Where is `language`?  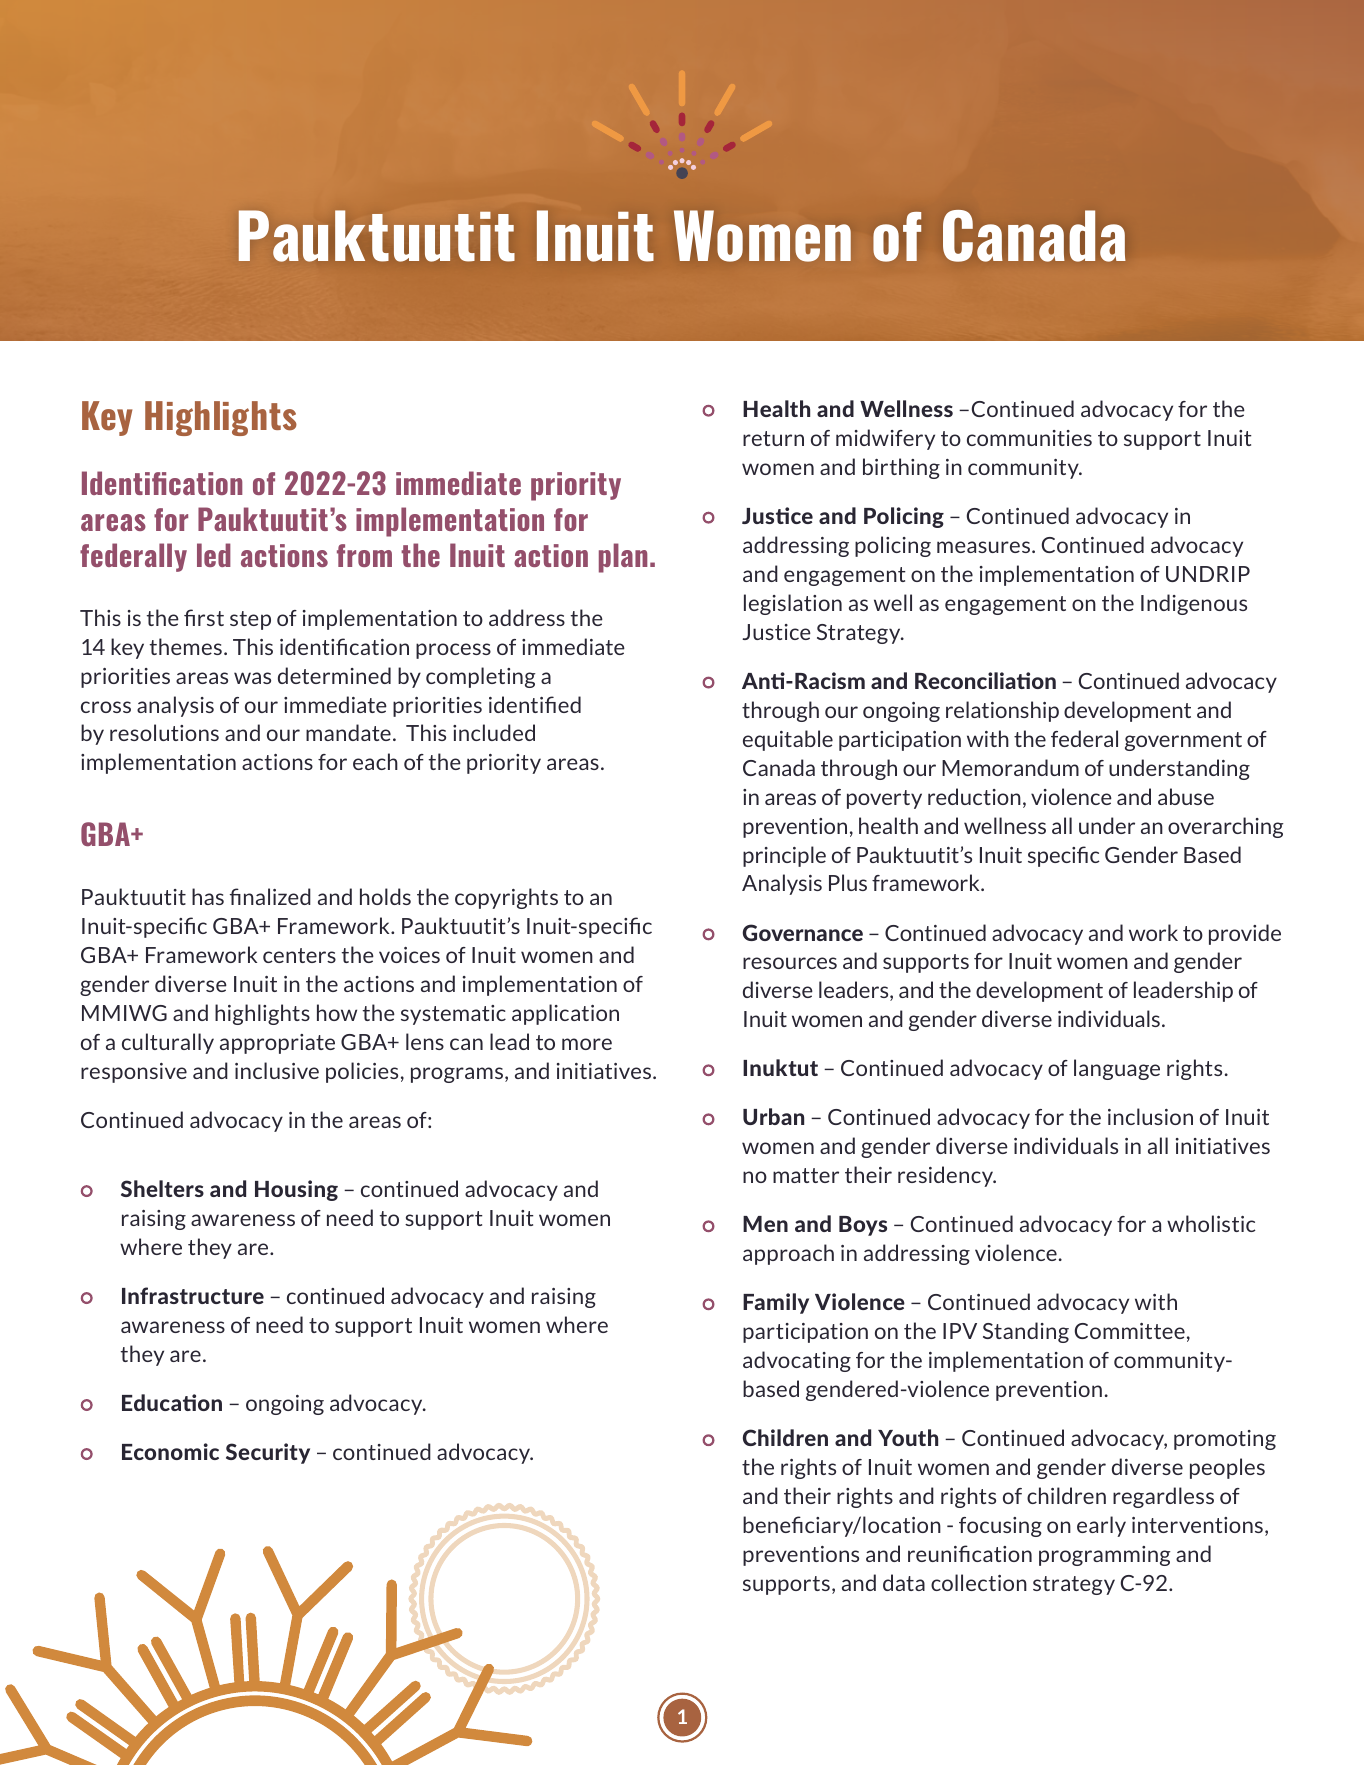
language is located at coordinates (1117, 1069).
